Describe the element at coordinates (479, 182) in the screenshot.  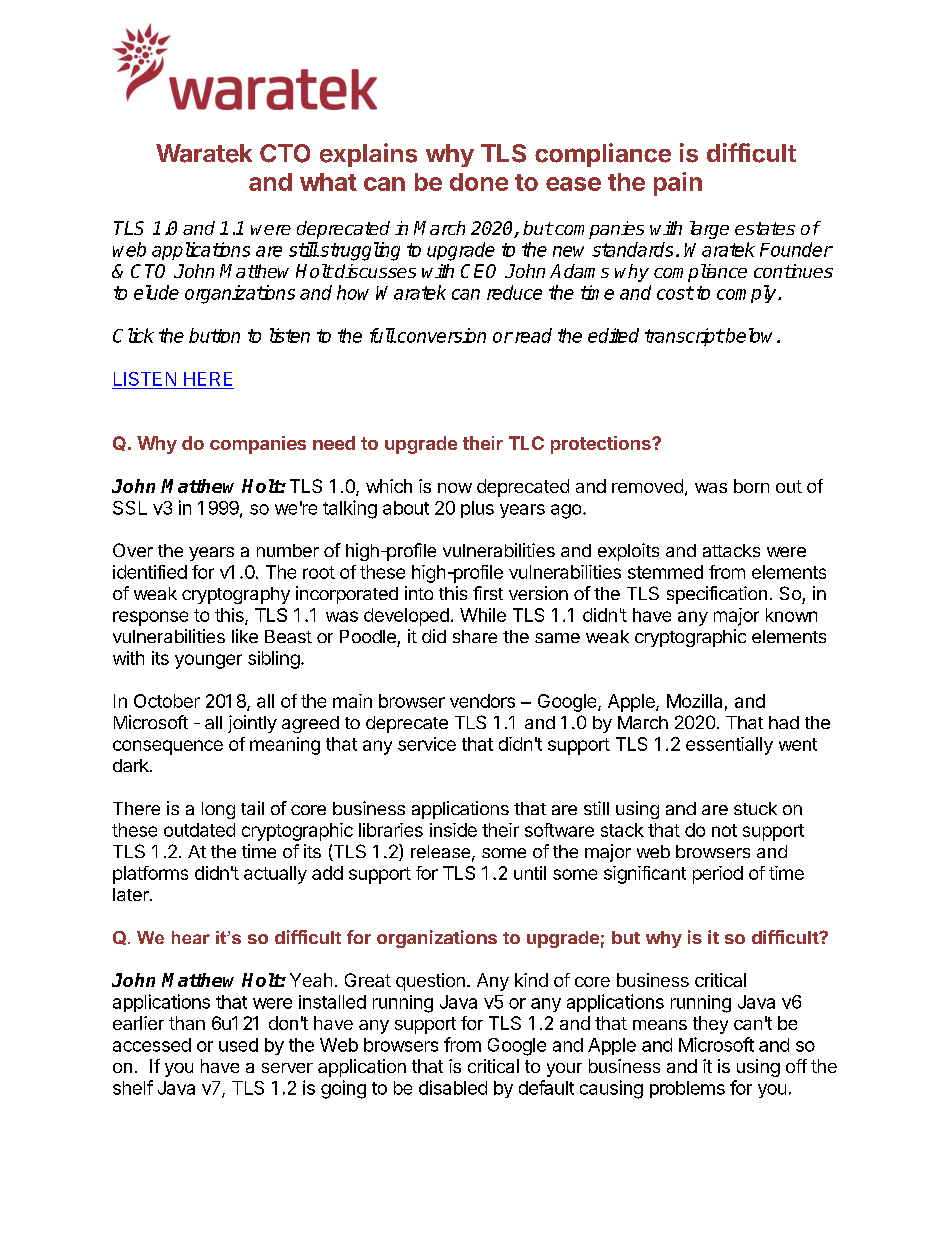
I see `done` at that location.
